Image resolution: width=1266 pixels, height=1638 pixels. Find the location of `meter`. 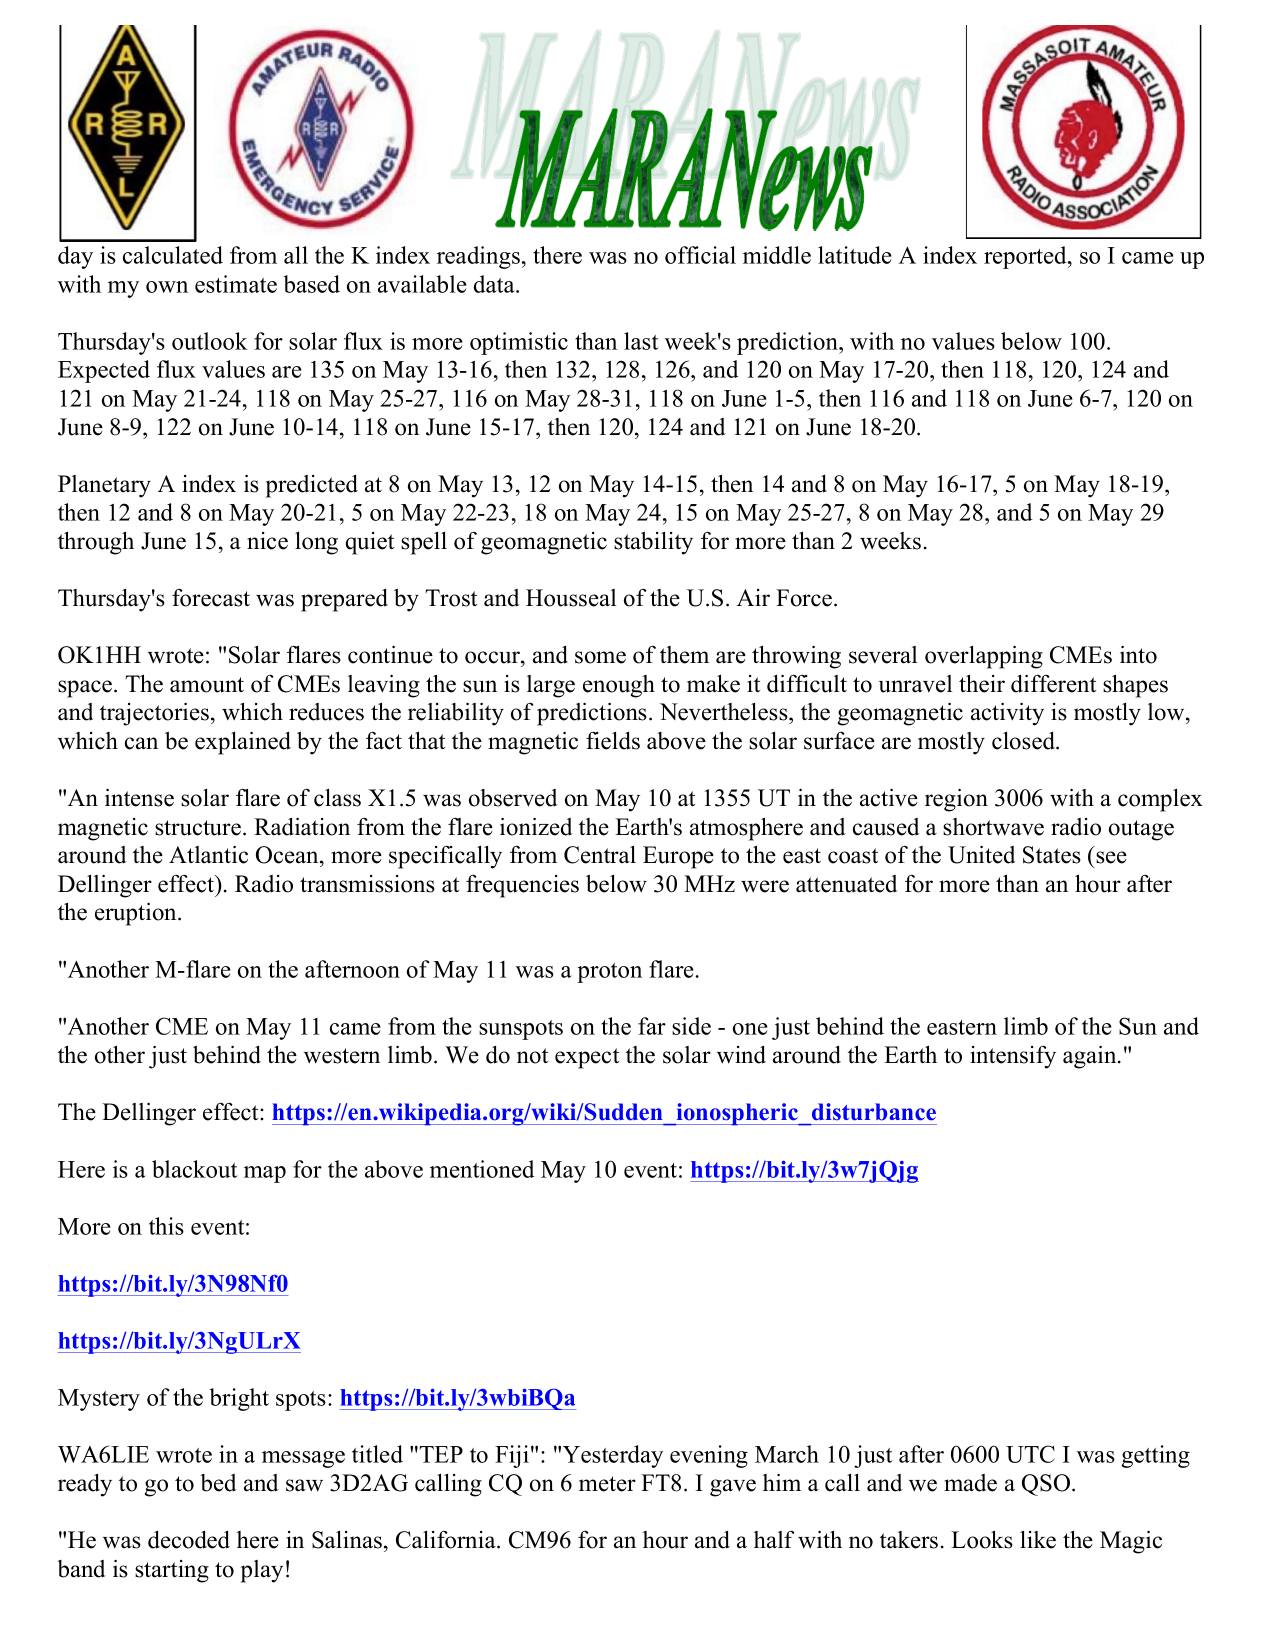

meter is located at coordinates (607, 1484).
